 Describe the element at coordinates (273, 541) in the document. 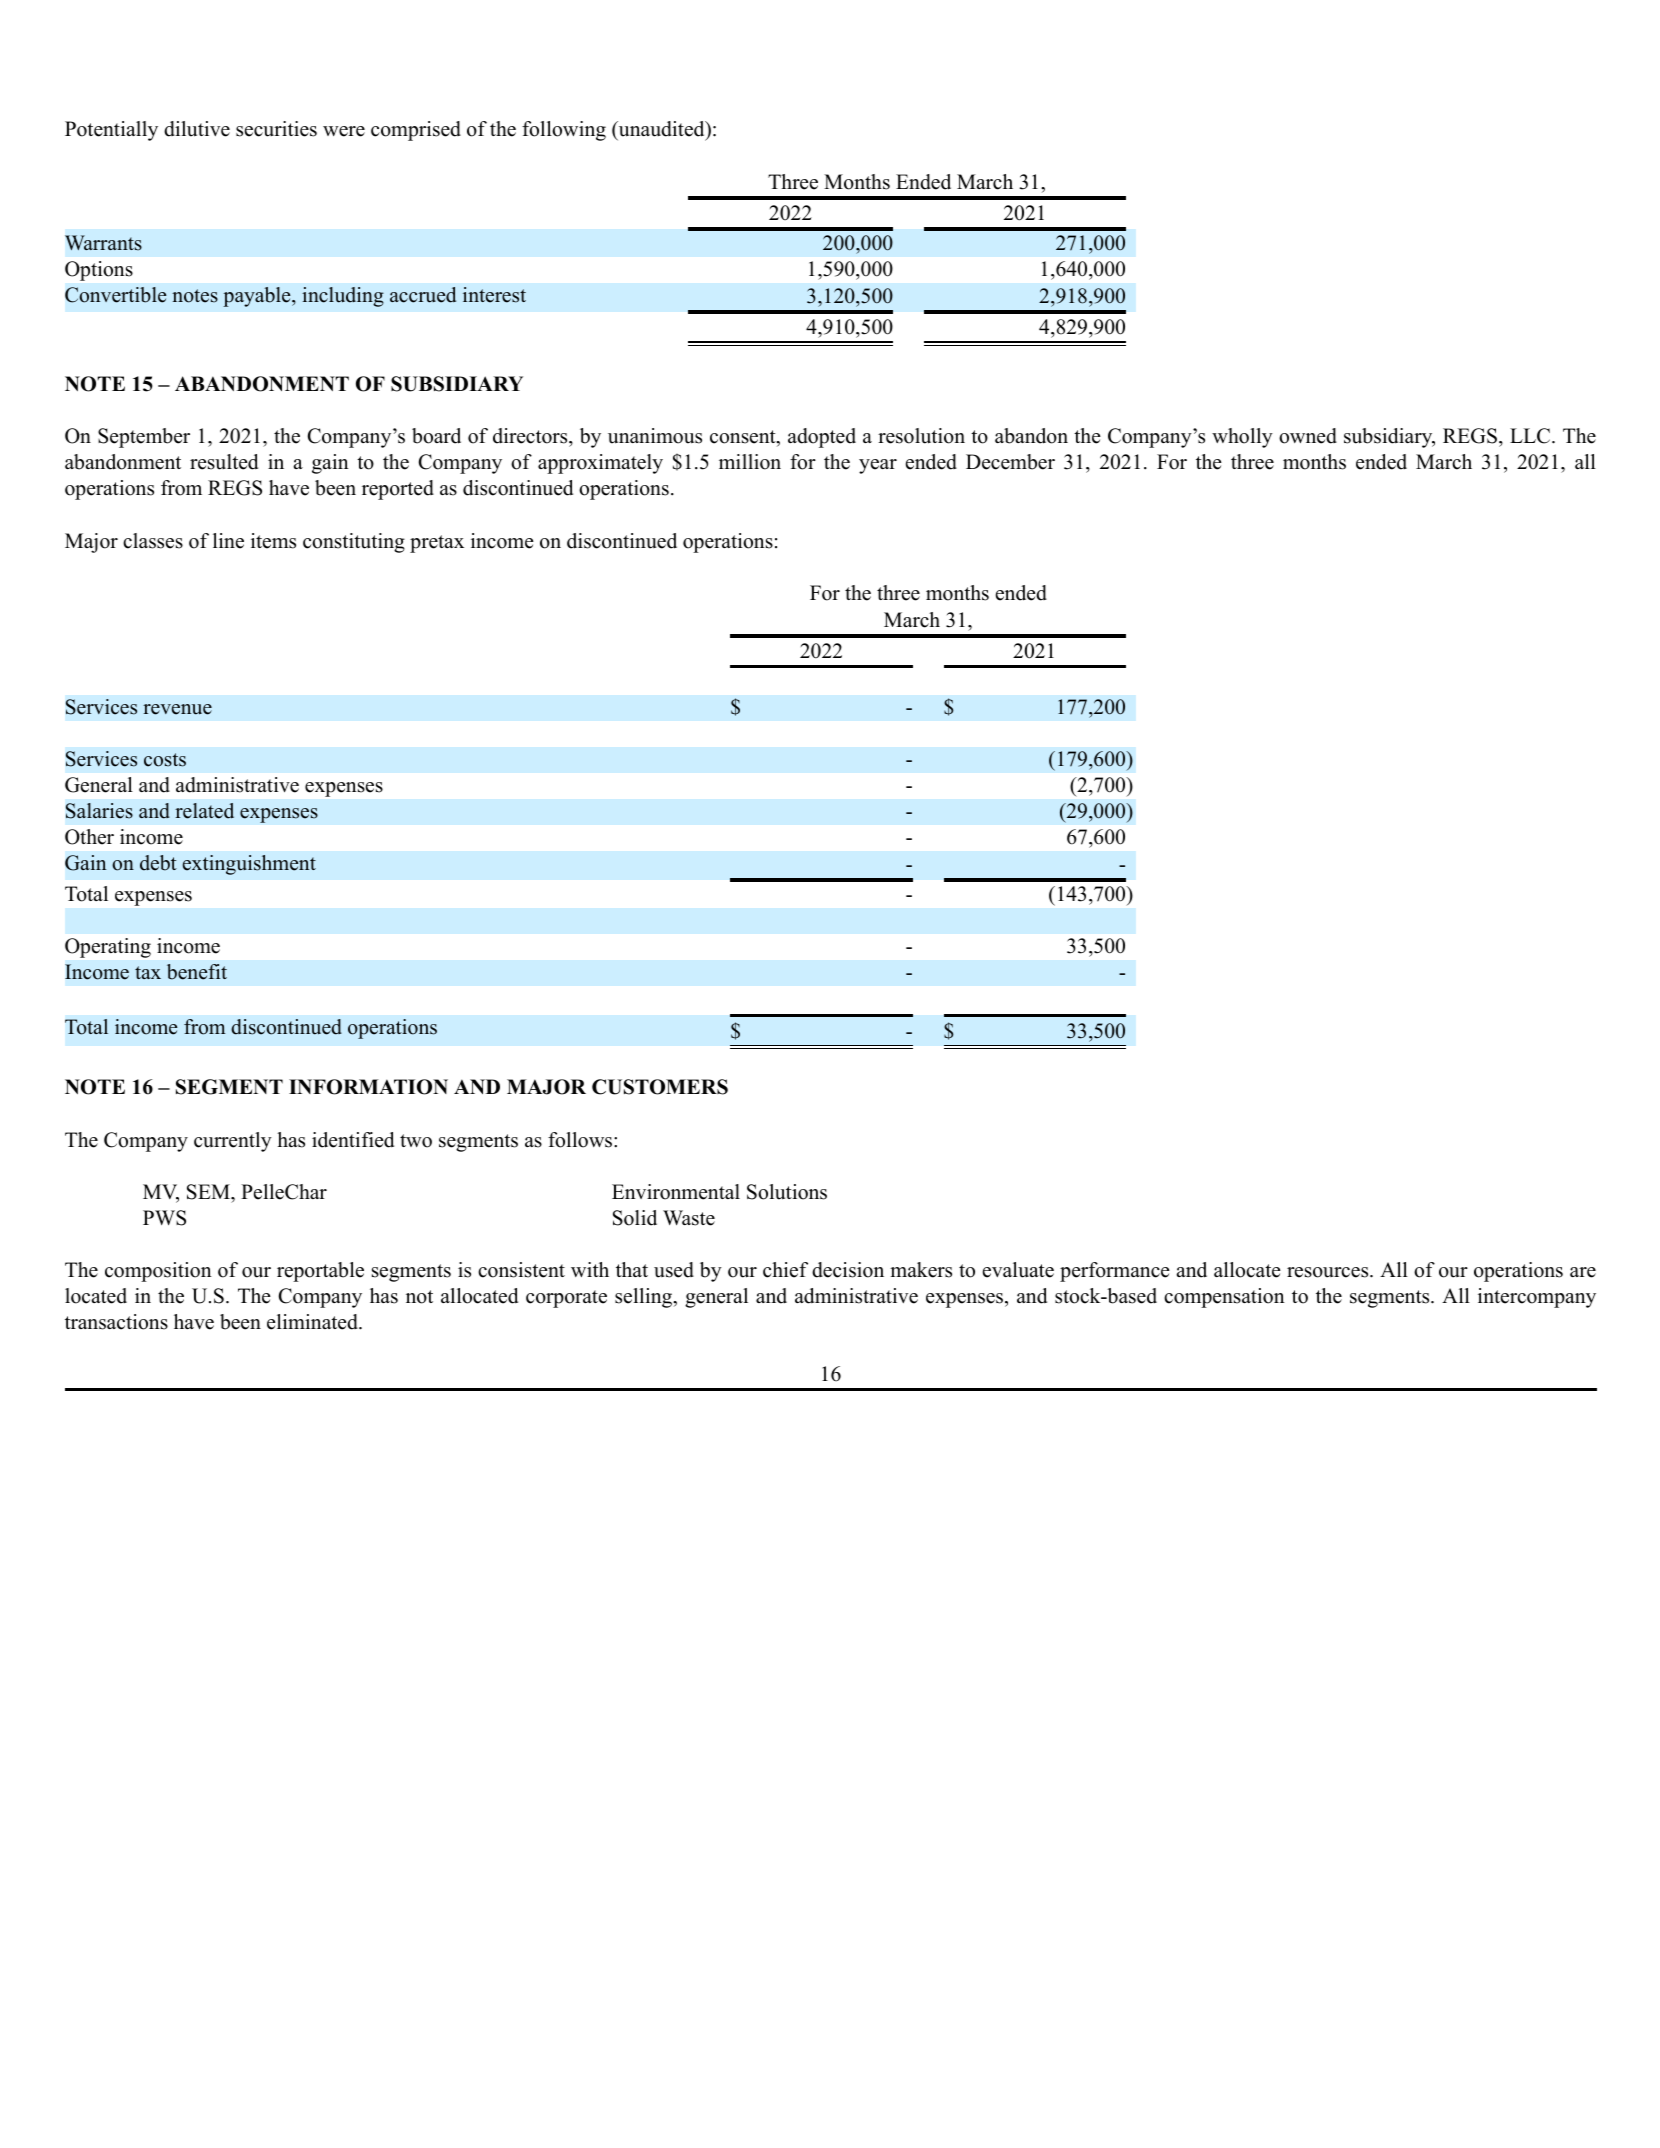

I see `items` at that location.
